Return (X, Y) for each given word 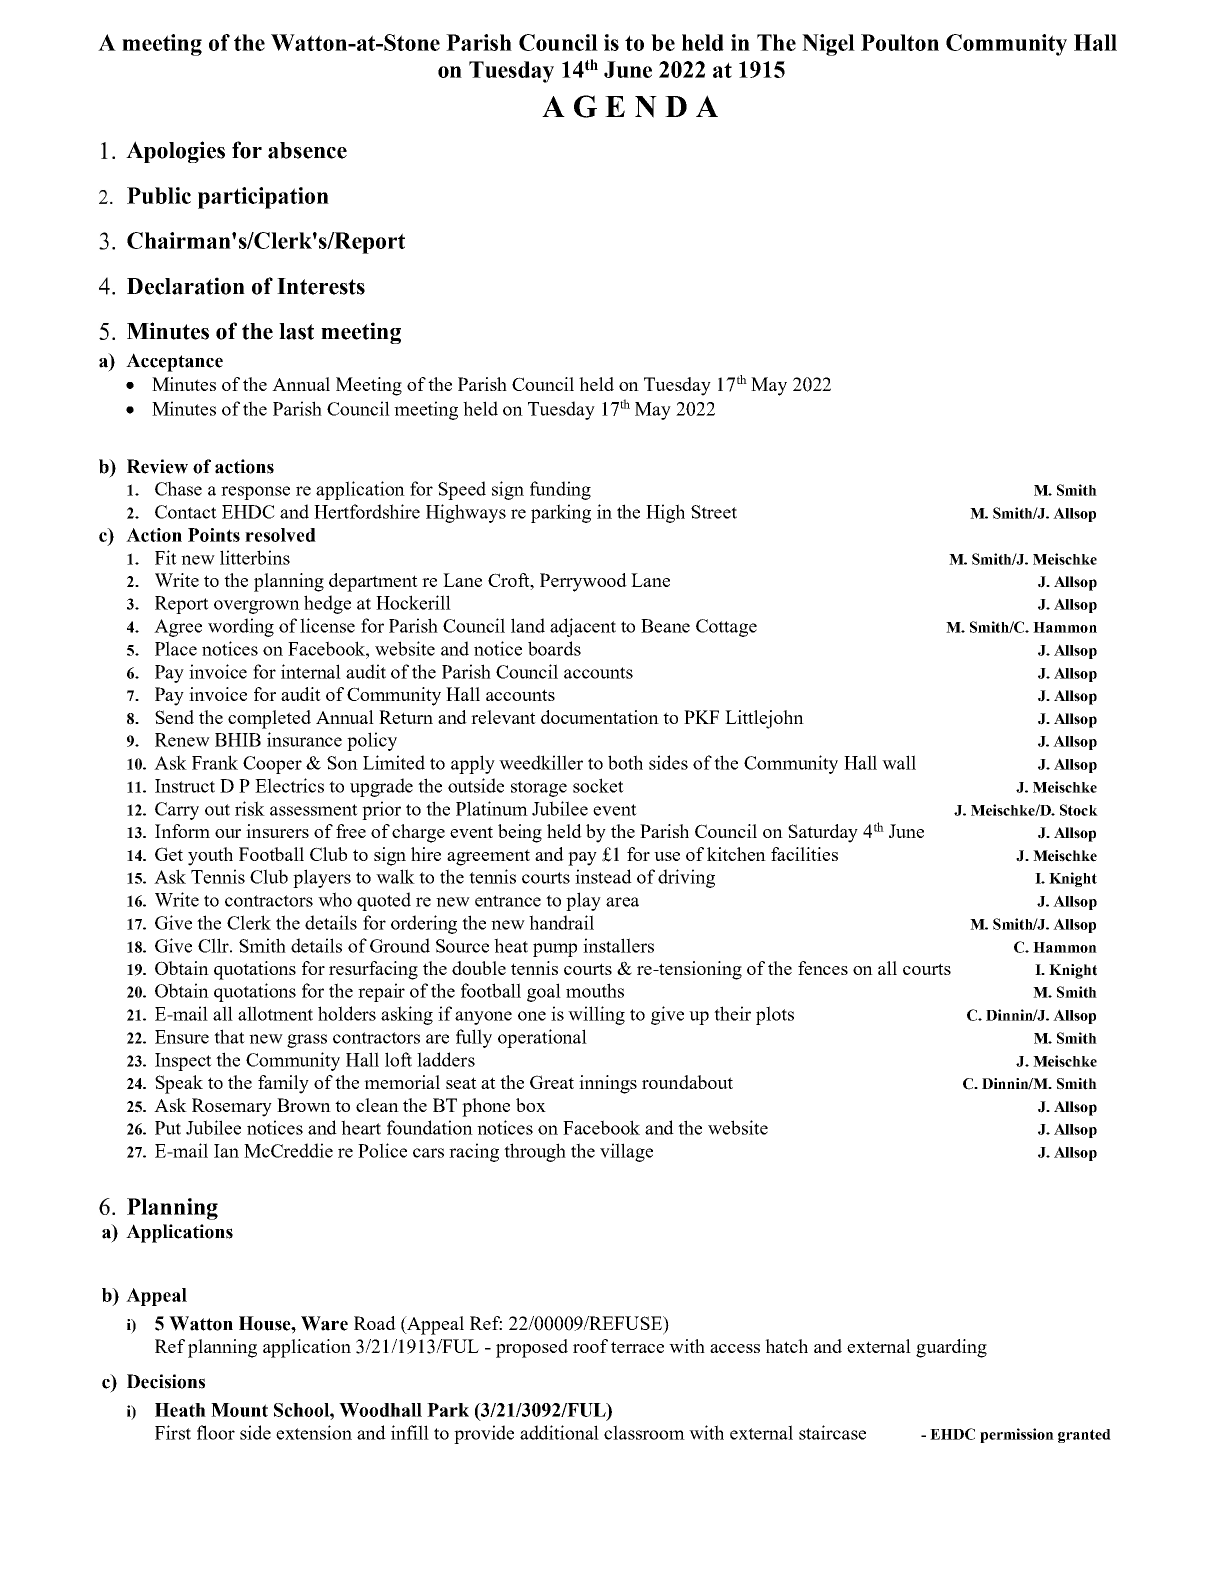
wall (899, 762)
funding (560, 490)
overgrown (257, 607)
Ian (226, 1151)
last (296, 331)
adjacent (583, 627)
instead (603, 876)
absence (307, 150)
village (626, 1152)
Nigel (828, 45)
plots (775, 1015)
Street (714, 512)
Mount (239, 1410)
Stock (1079, 810)
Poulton (900, 42)
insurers (277, 831)
